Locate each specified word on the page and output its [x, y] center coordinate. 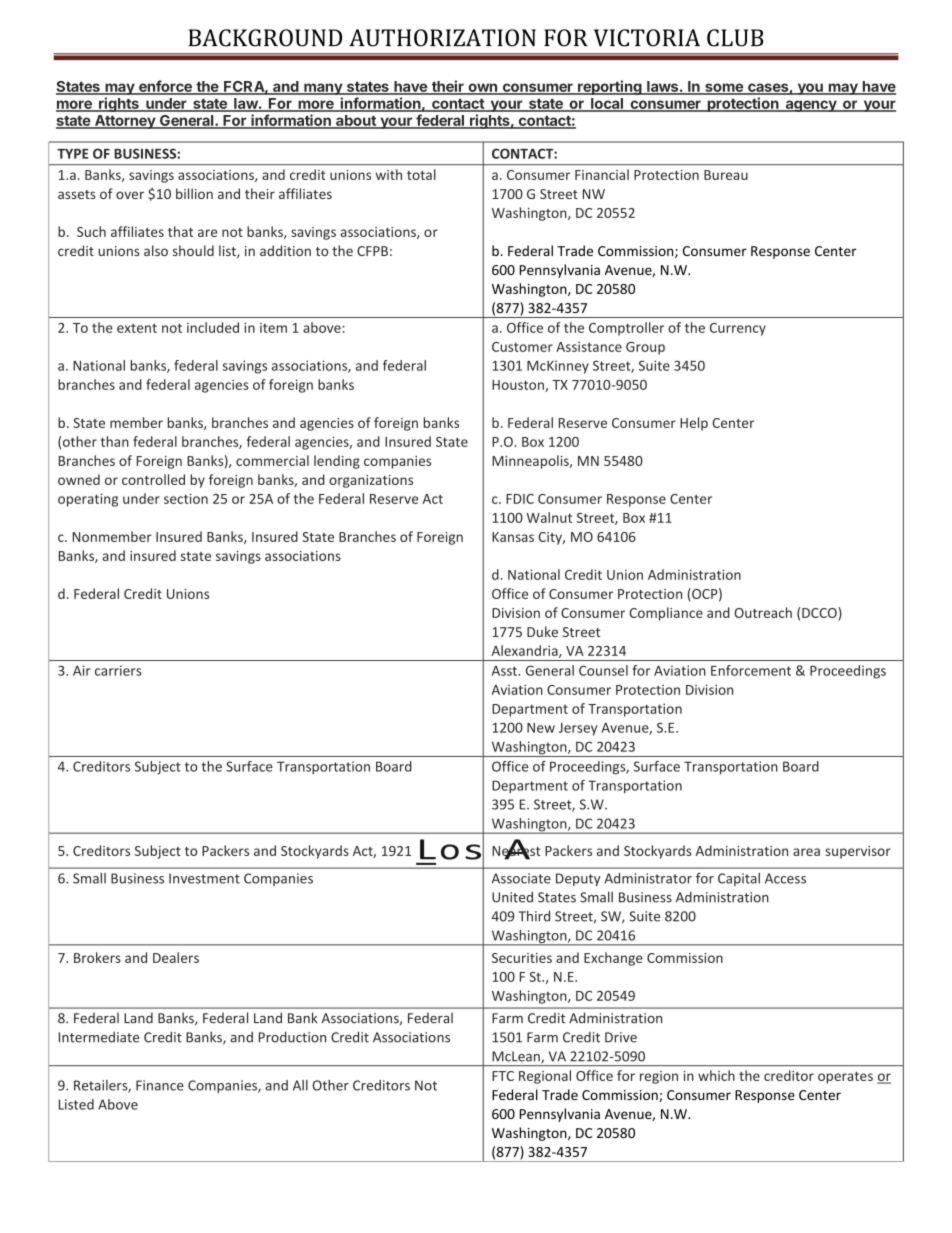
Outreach [763, 612]
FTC [503, 1076]
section [186, 498]
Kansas [513, 537]
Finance [160, 1085]
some [724, 88]
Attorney [124, 122]
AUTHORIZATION [442, 38]
